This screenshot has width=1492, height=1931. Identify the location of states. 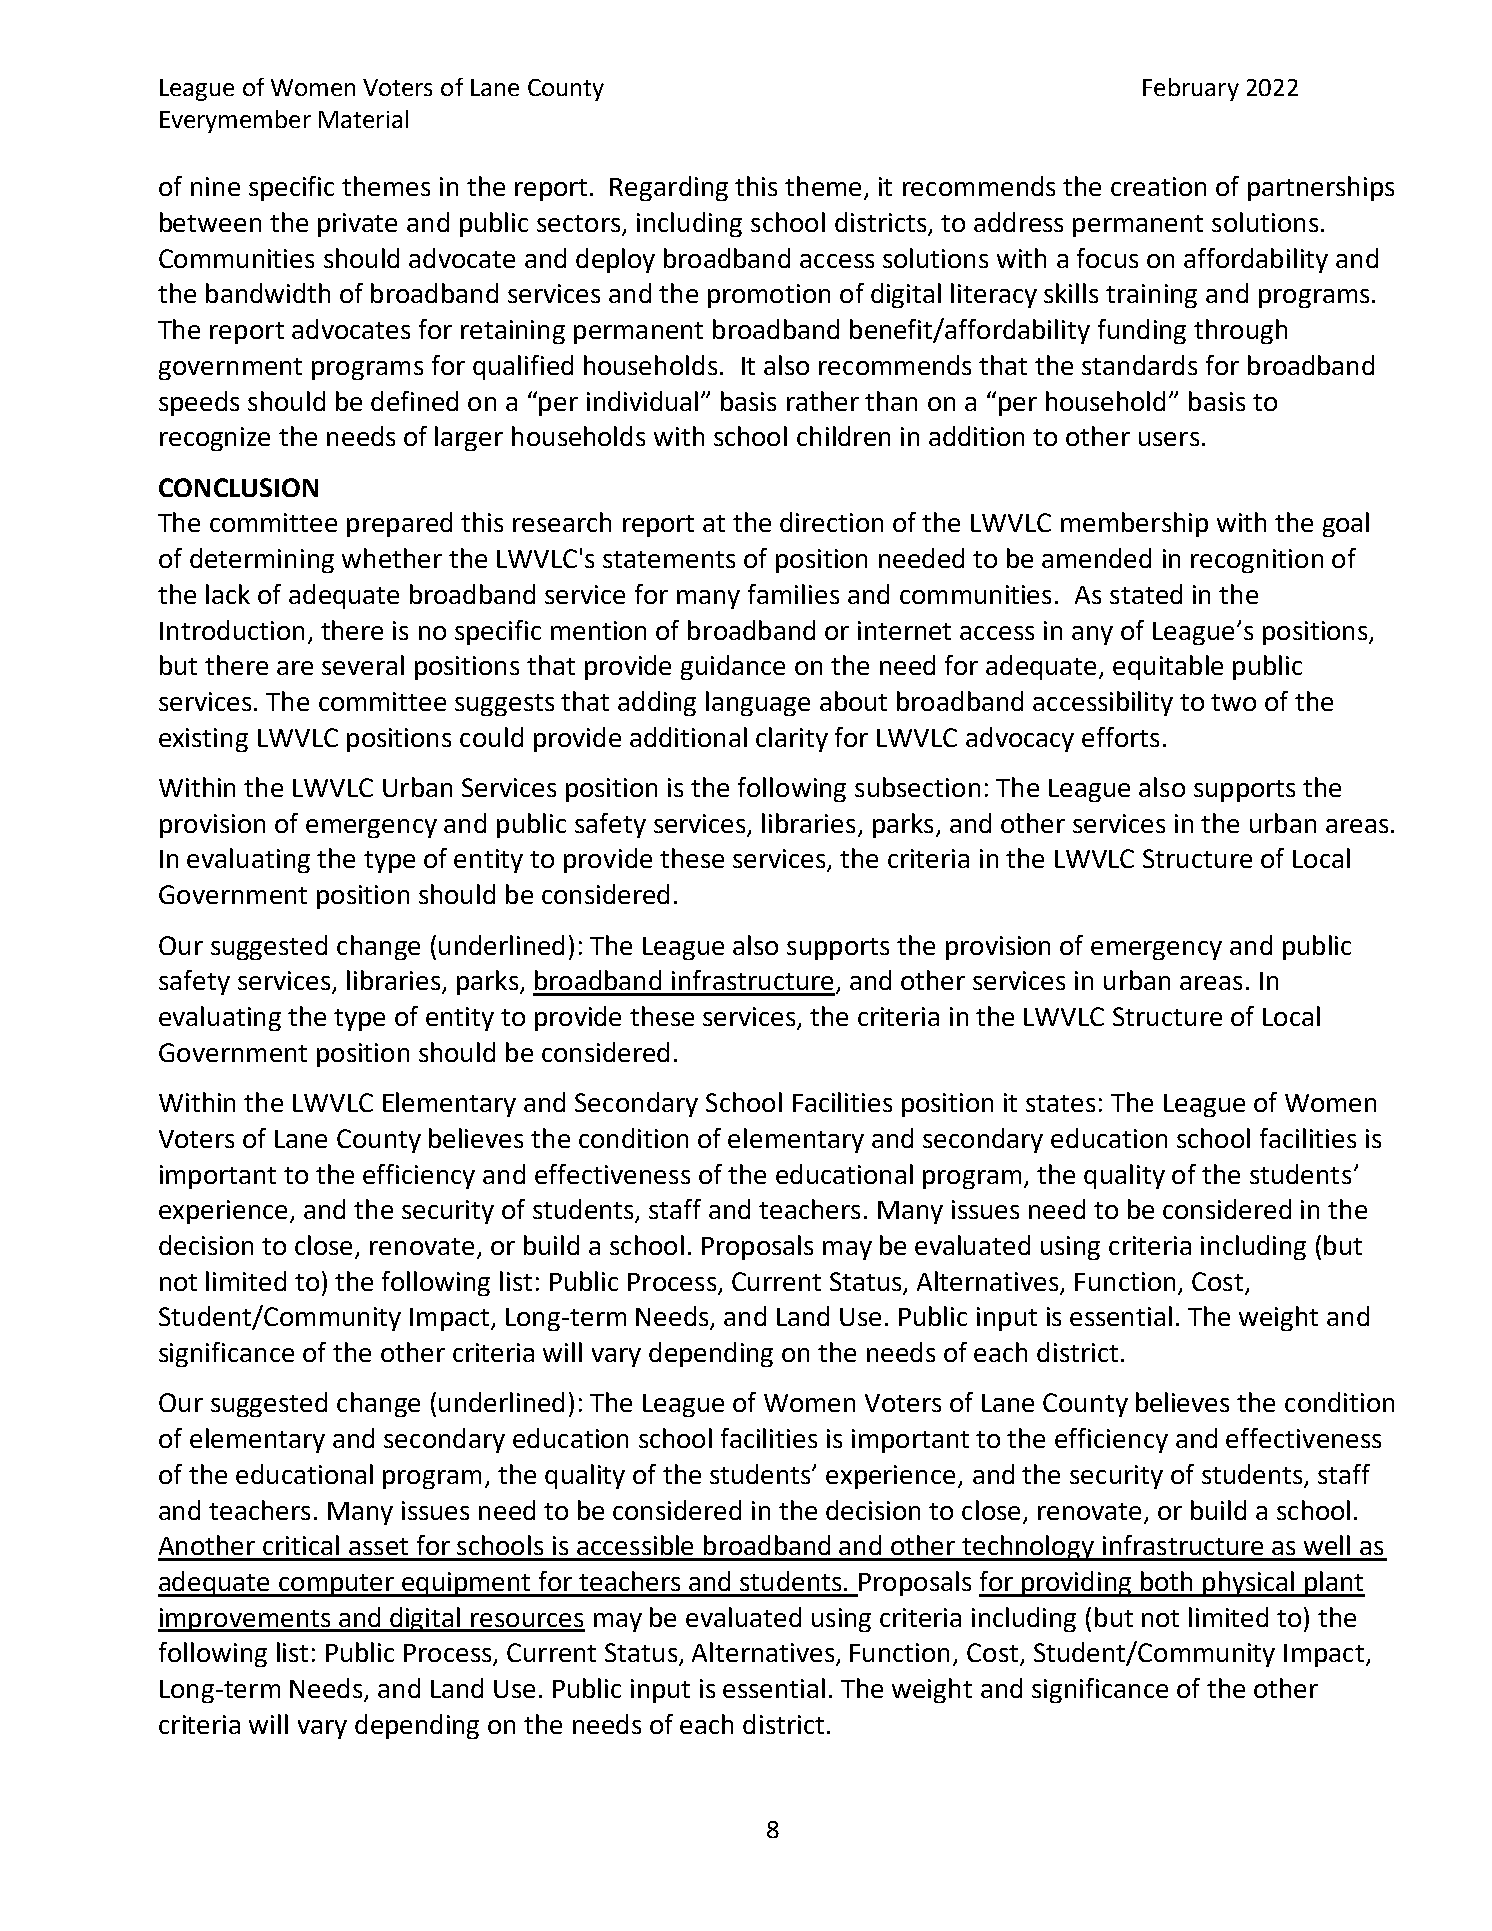
(1060, 1103).
